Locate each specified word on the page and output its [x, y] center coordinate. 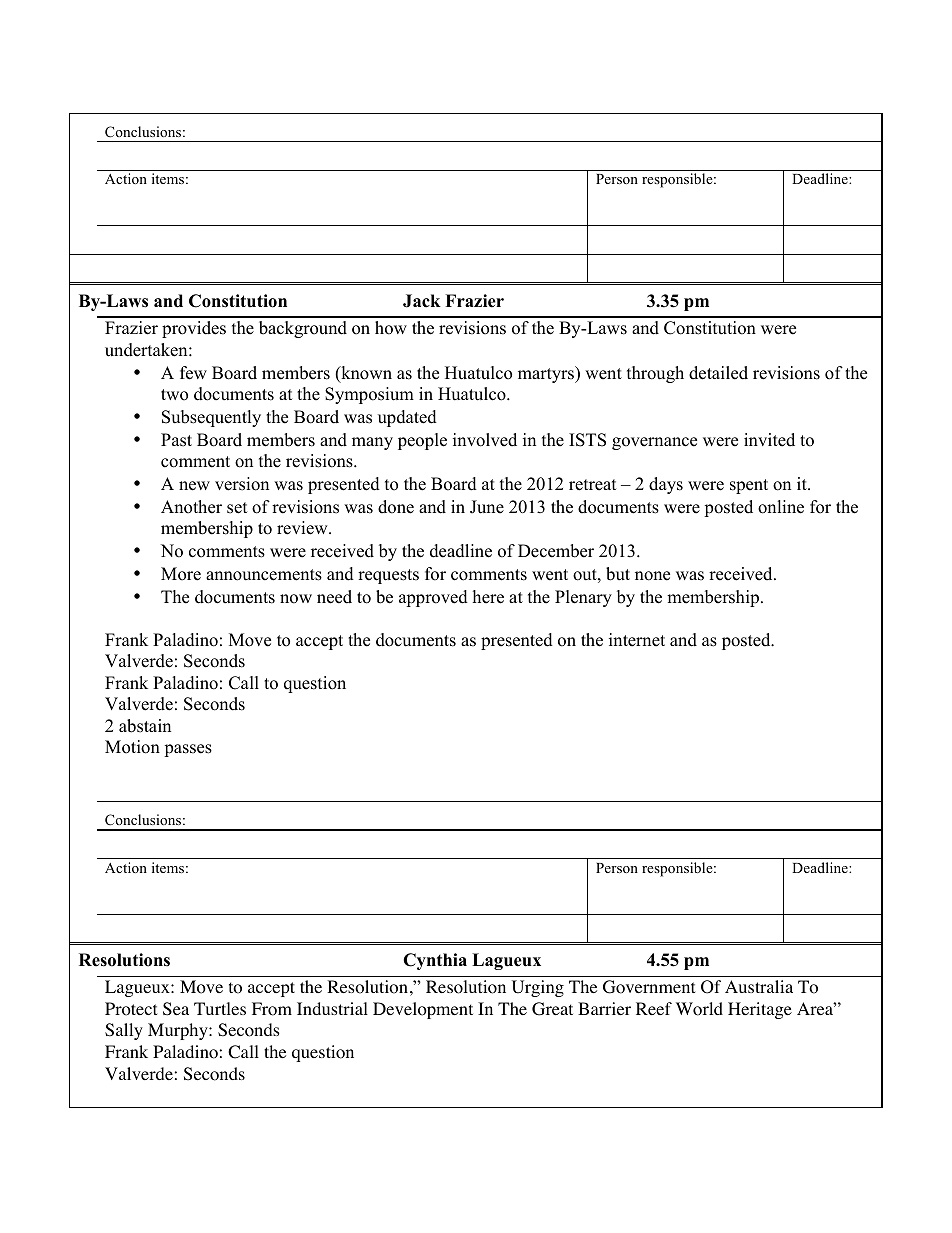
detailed [718, 373]
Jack [422, 301]
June [487, 507]
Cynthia [435, 961]
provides [194, 329]
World [699, 1009]
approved [433, 598]
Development [423, 1010]
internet [637, 640]
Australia [759, 986]
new [194, 486]
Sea [176, 1009]
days [666, 485]
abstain [145, 726]
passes [188, 750]
